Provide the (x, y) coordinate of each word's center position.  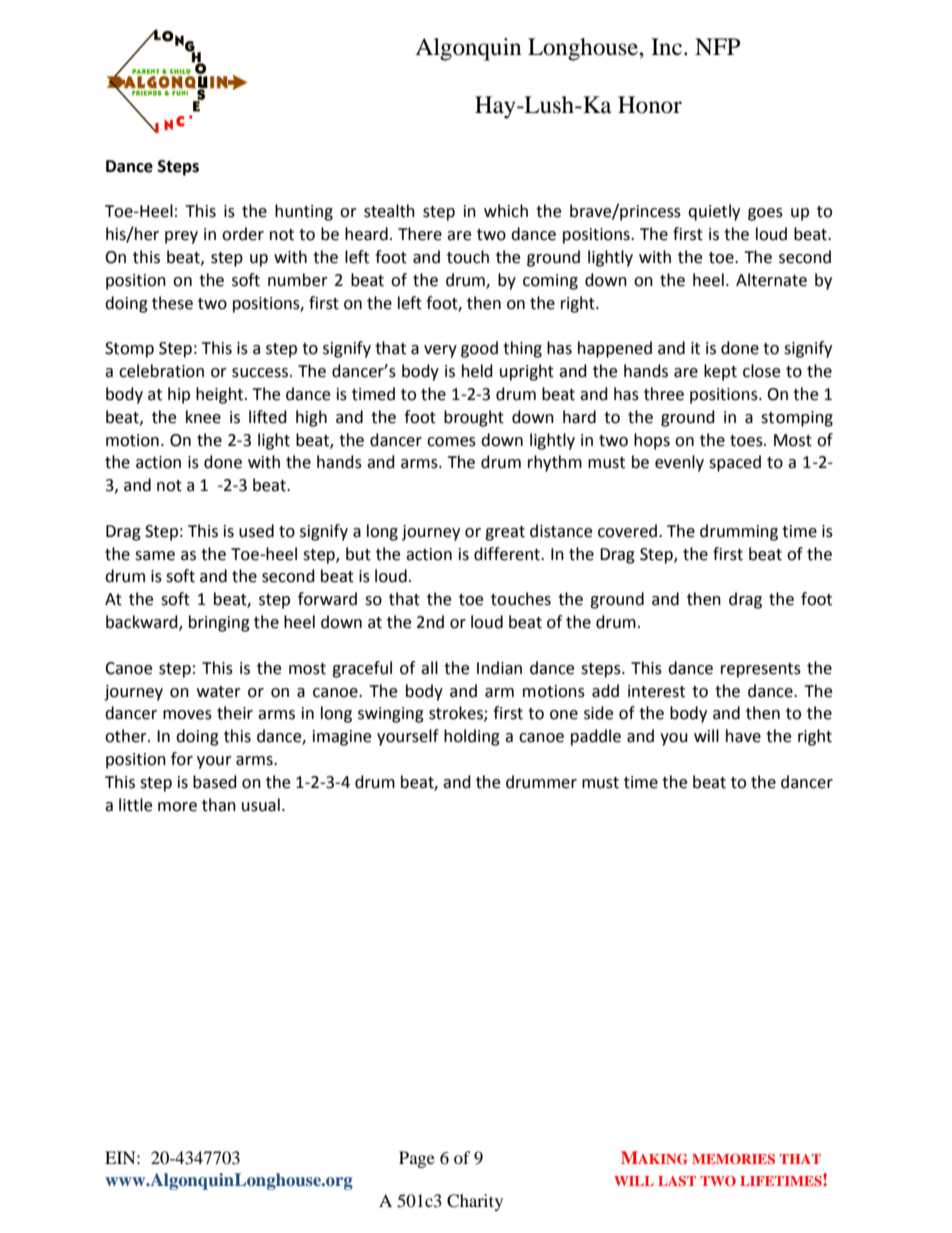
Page (417, 1159)
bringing (219, 623)
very (440, 351)
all (429, 668)
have (743, 736)
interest (656, 691)
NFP (718, 46)
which (506, 211)
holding (472, 737)
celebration (161, 371)
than (219, 805)
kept (720, 372)
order (243, 234)
